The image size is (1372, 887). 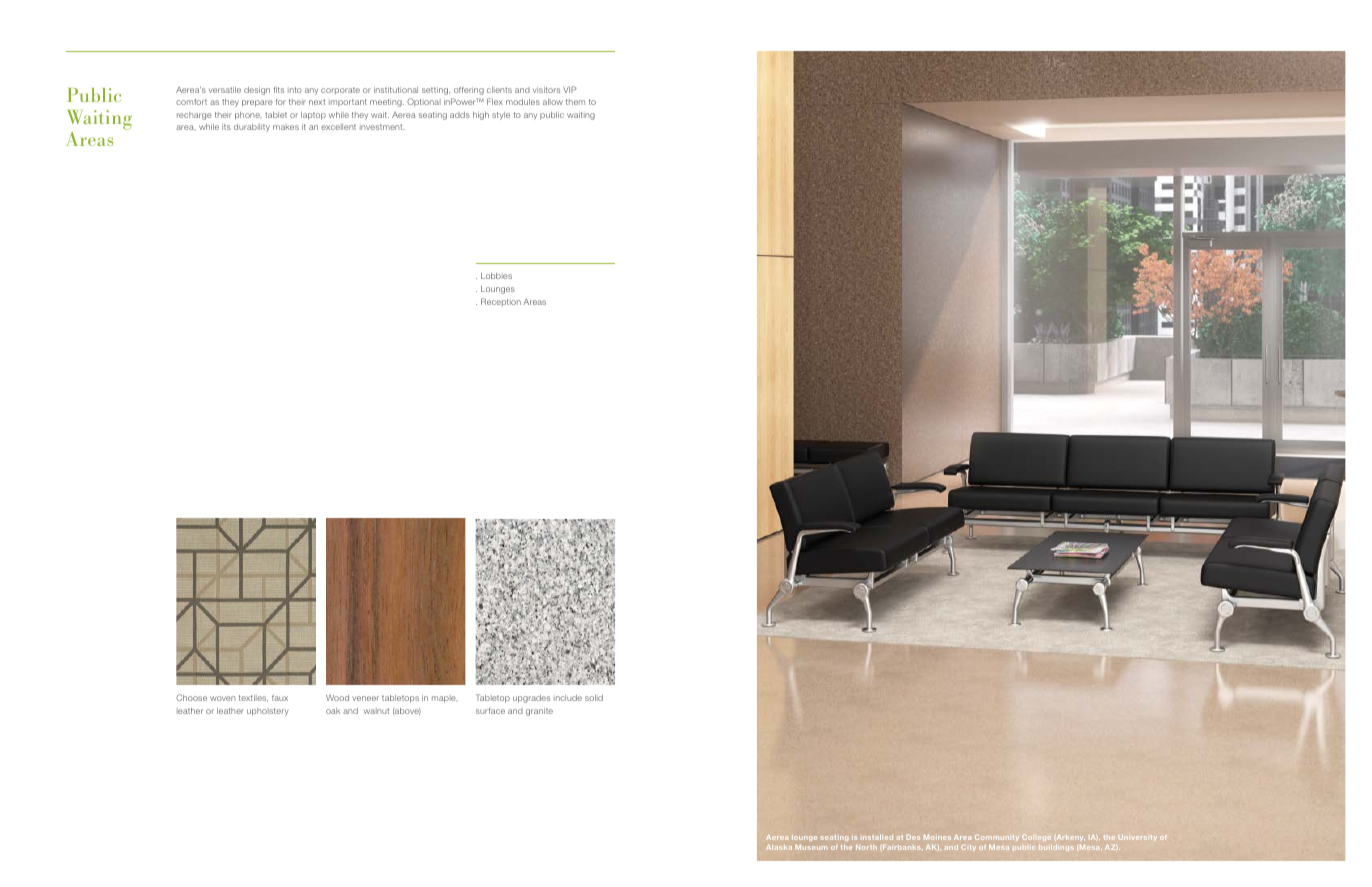 What do you see at coordinates (779, 847) in the screenshot?
I see `Alaska` at bounding box center [779, 847].
